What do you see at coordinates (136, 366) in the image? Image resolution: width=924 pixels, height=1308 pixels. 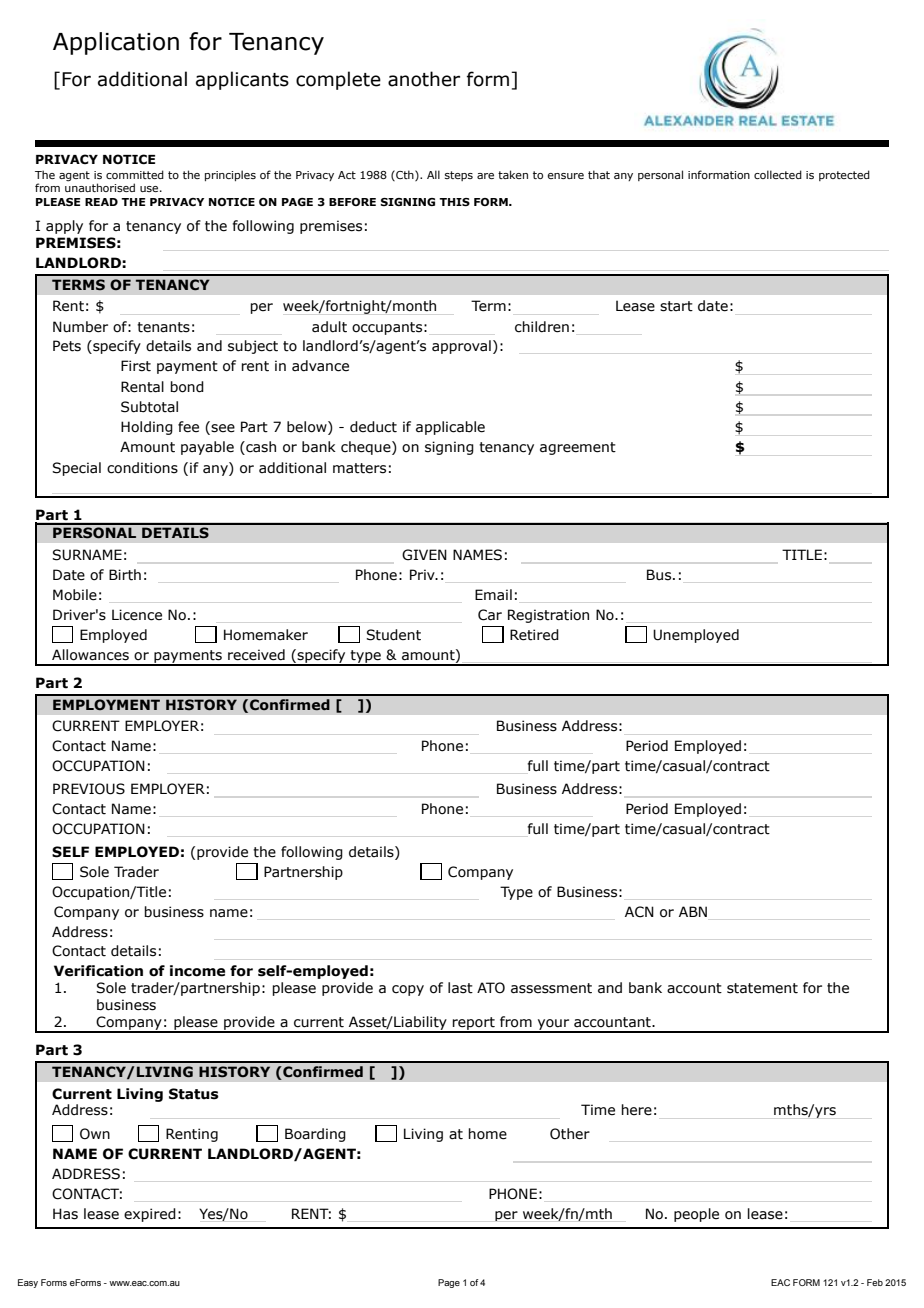 I see `First` at bounding box center [136, 366].
